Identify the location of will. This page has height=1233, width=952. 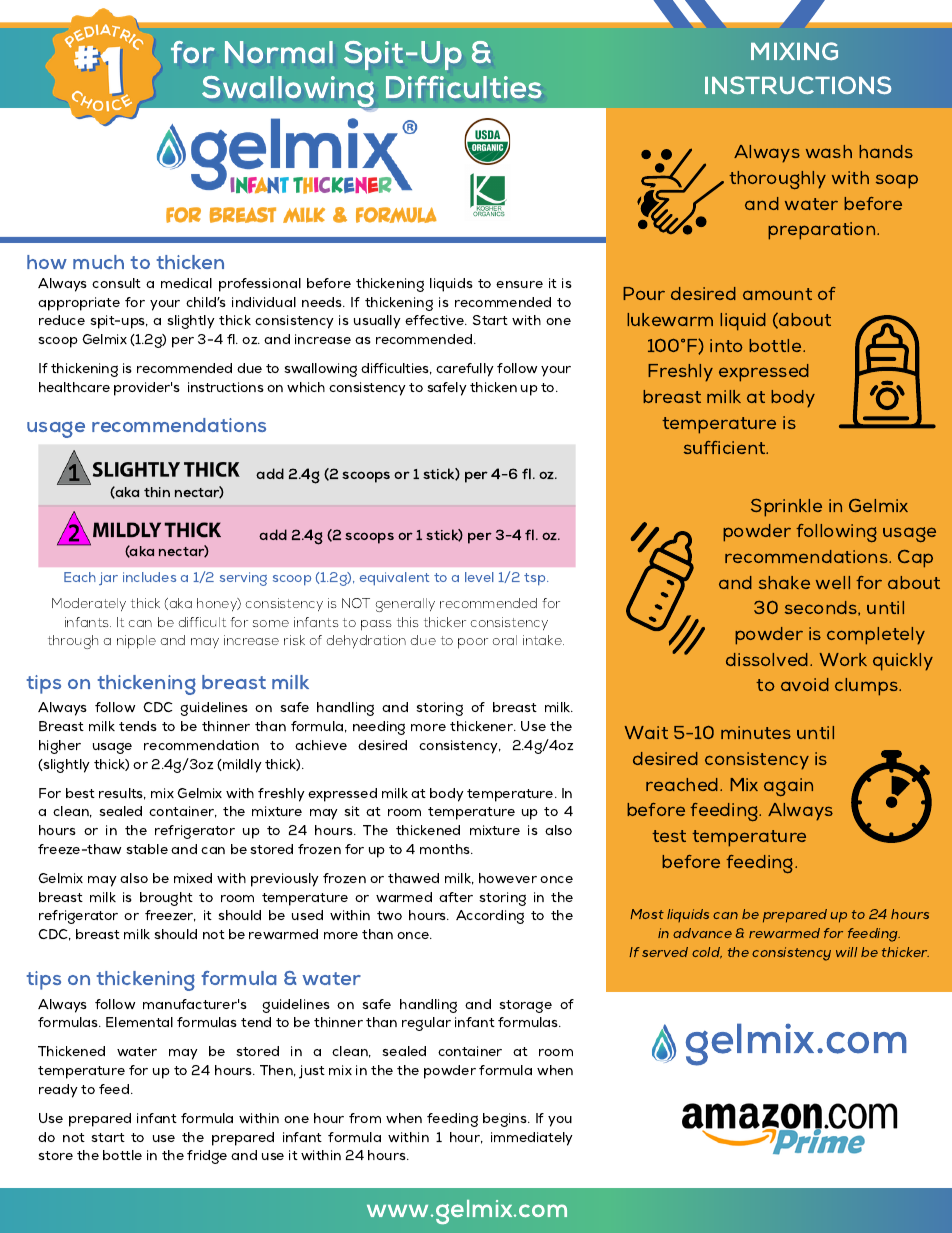
(846, 952).
